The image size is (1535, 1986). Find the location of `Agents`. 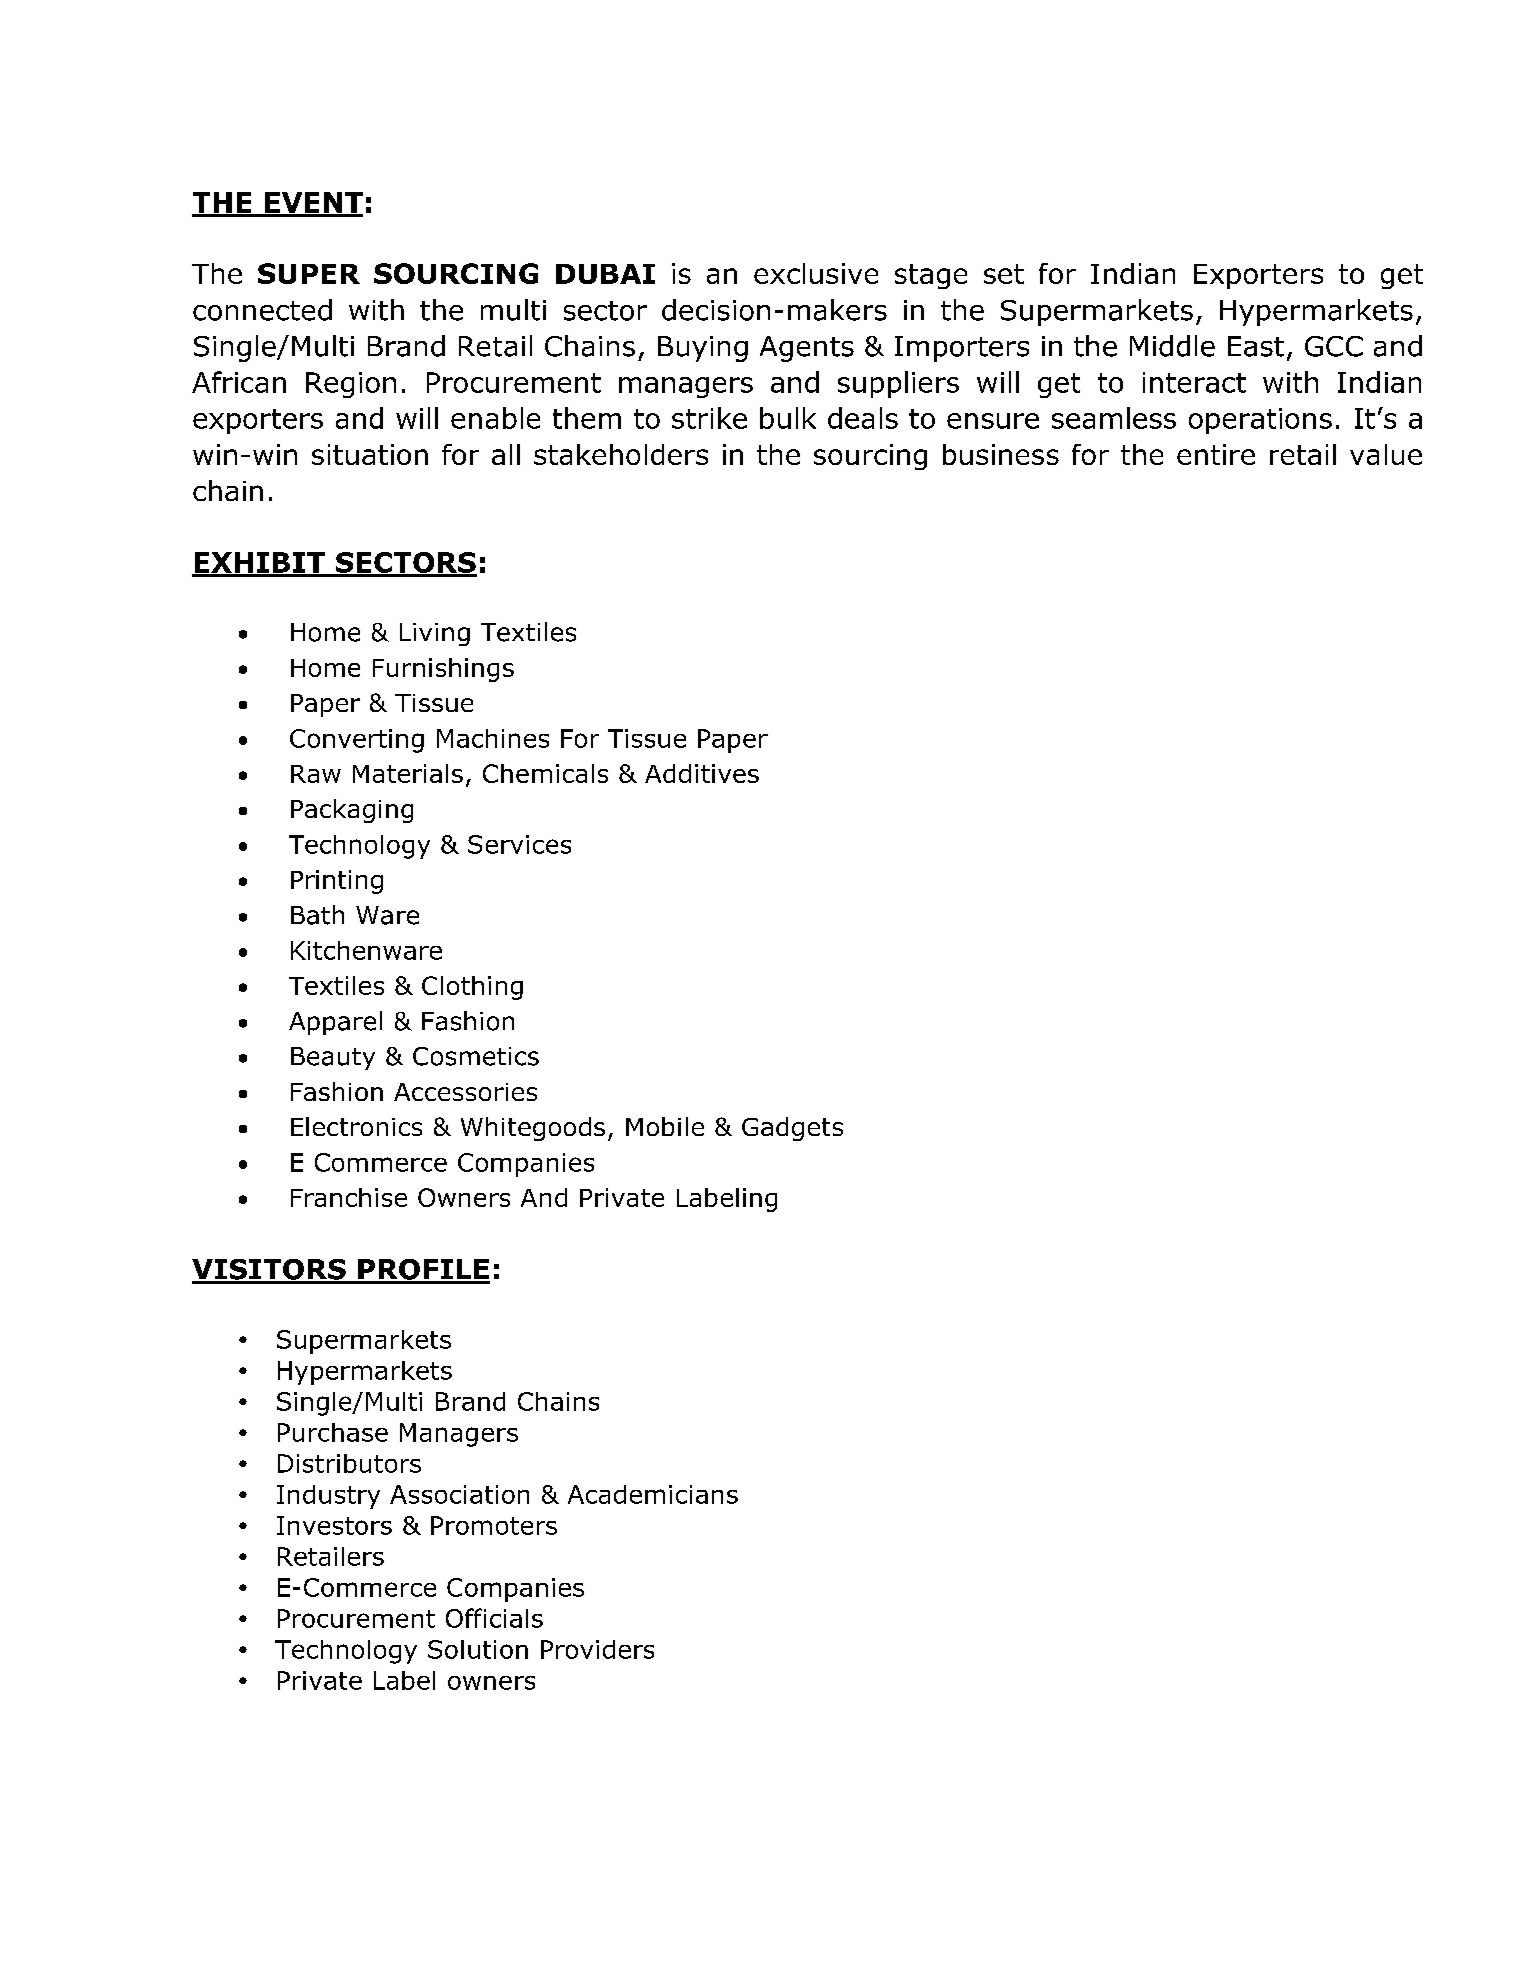

Agents is located at coordinates (807, 349).
